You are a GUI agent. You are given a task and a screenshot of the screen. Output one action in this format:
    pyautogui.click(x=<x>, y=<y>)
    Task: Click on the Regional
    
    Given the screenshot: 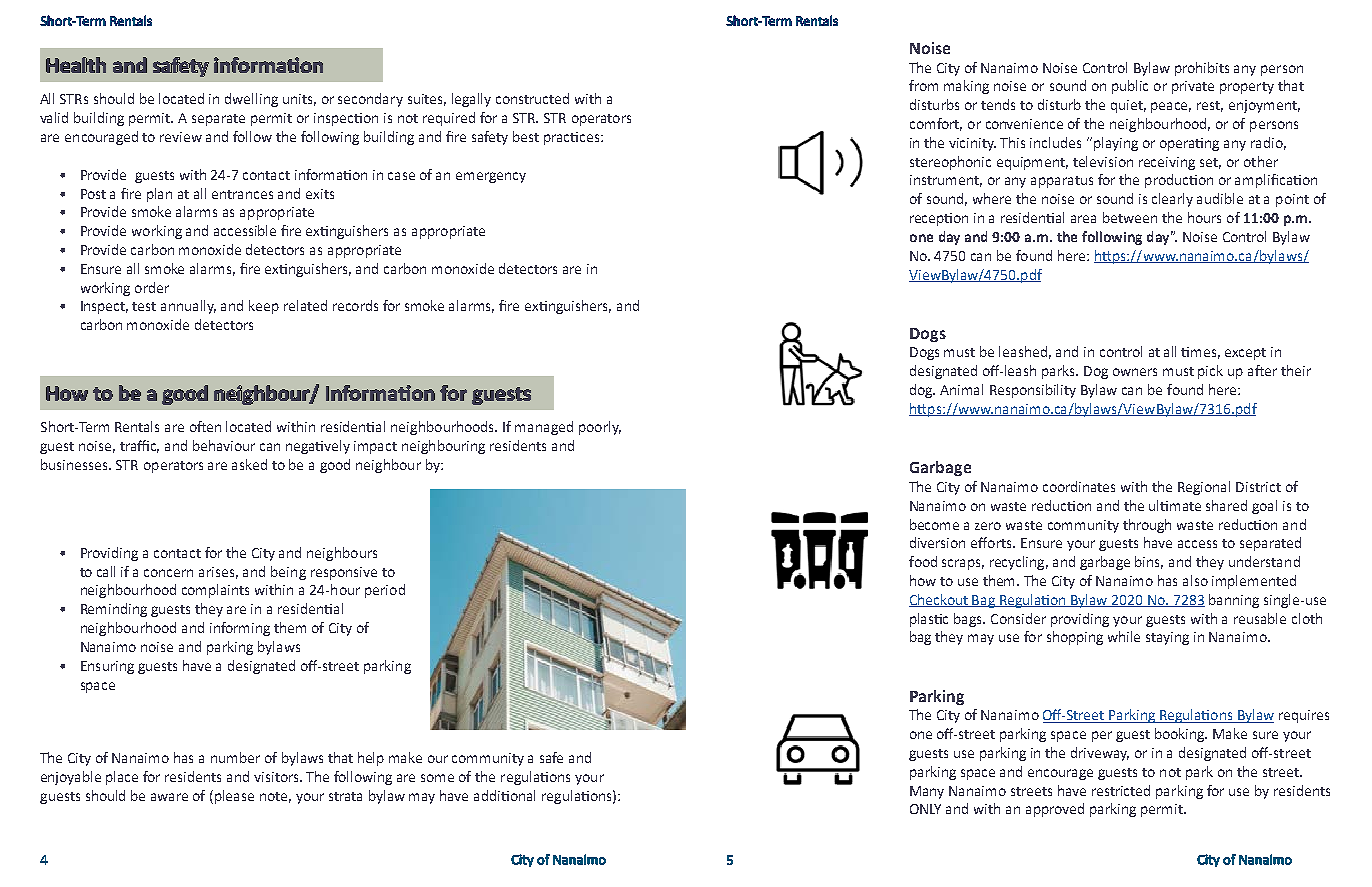 What is the action you would take?
    pyautogui.click(x=1204, y=488)
